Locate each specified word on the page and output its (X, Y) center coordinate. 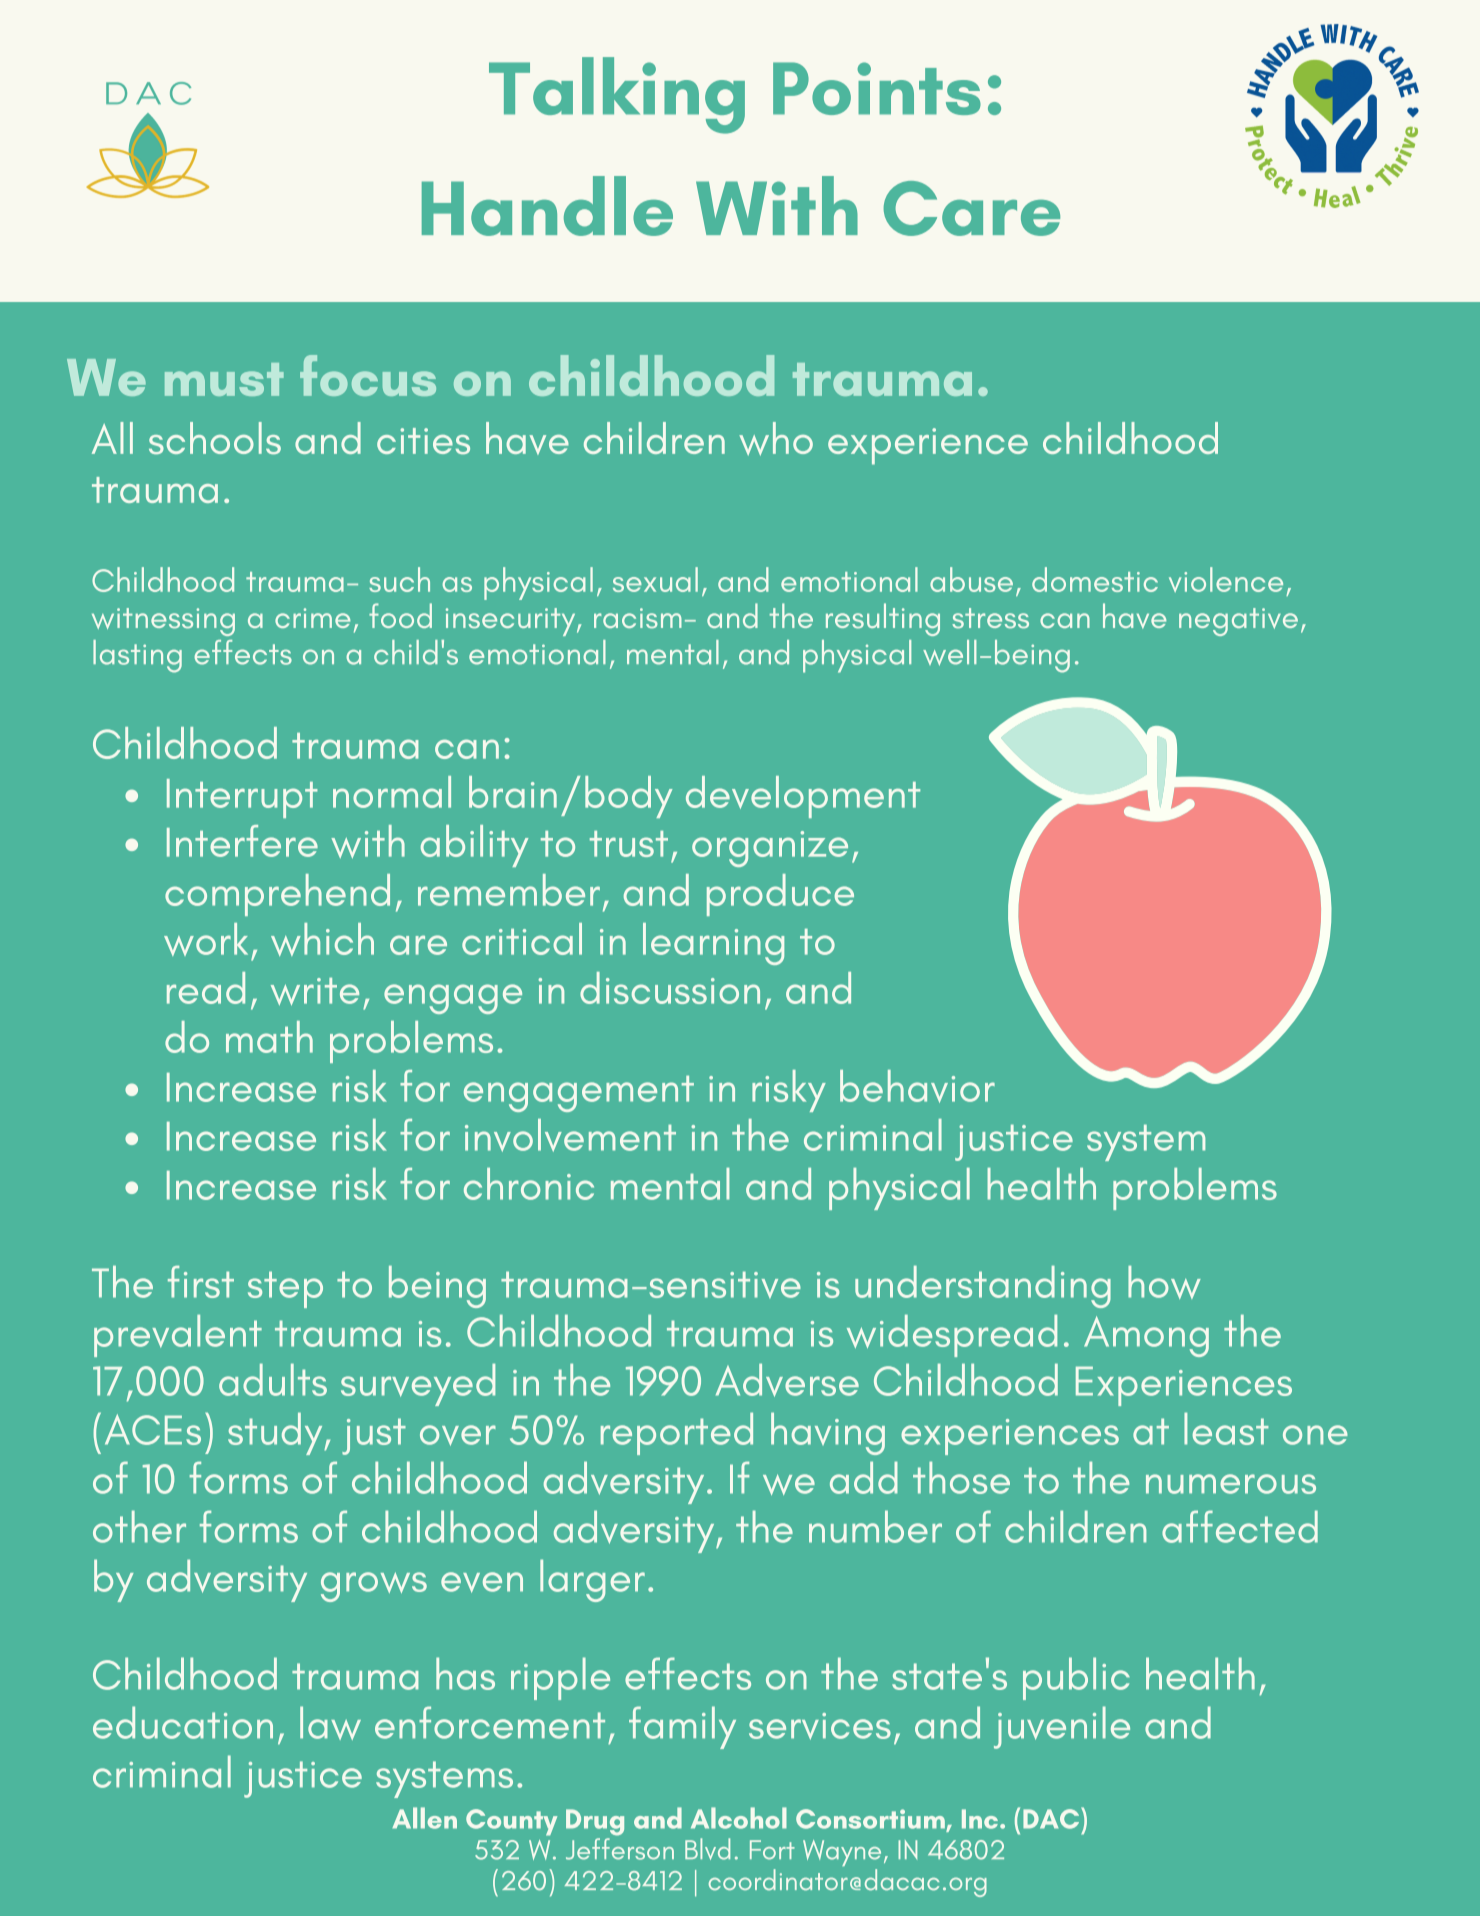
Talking (617, 95)
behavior (917, 1086)
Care (972, 208)
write (315, 991)
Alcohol (739, 1818)
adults (273, 1380)
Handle (547, 206)
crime (312, 618)
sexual (655, 579)
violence (1226, 579)
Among (1146, 1336)
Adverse (787, 1380)
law (330, 1723)
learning (713, 944)
